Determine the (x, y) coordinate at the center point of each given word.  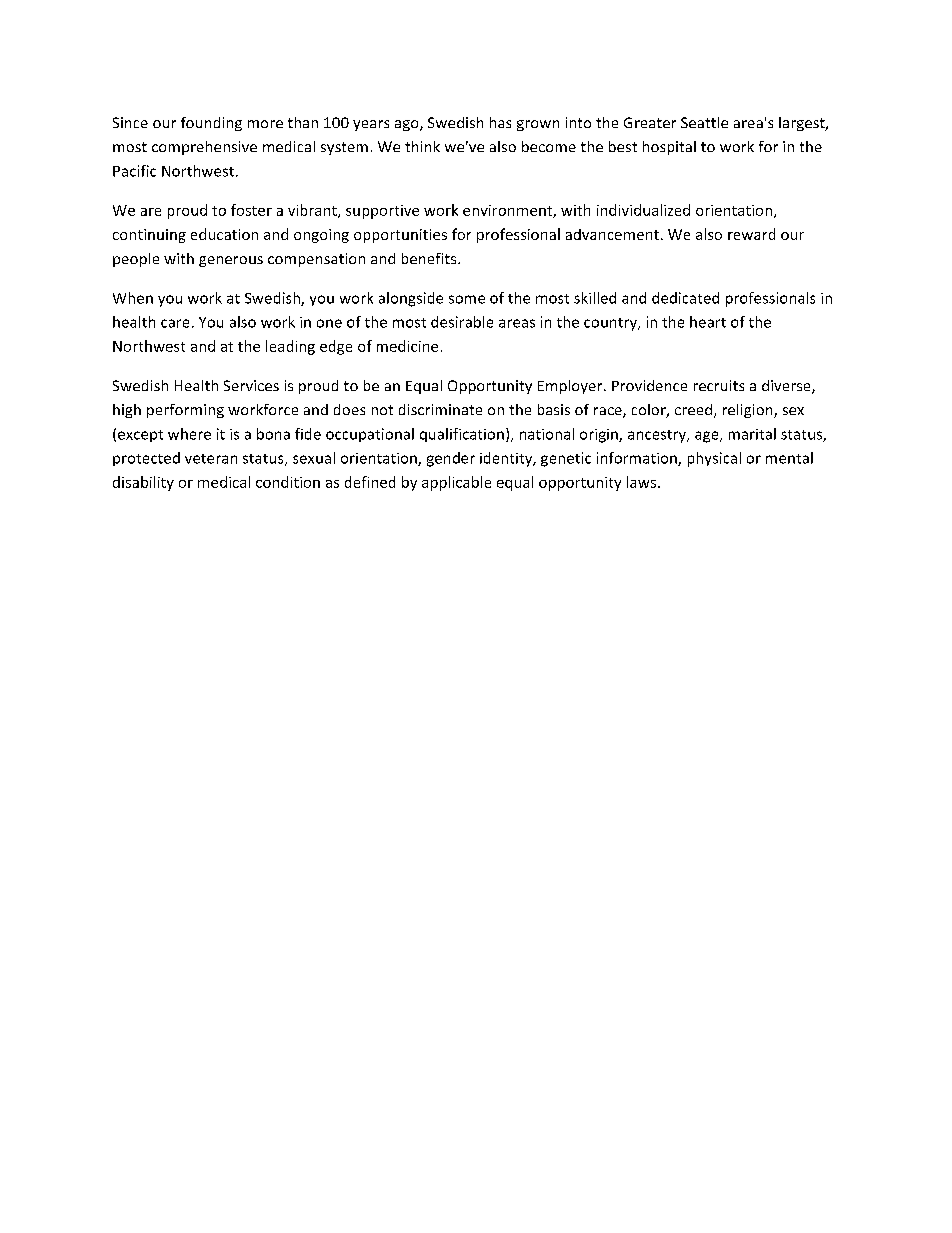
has (500, 122)
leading (290, 347)
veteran (211, 459)
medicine (407, 346)
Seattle (704, 122)
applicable (456, 483)
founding (211, 124)
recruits (719, 385)
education (224, 234)
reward (751, 234)
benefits (430, 258)
